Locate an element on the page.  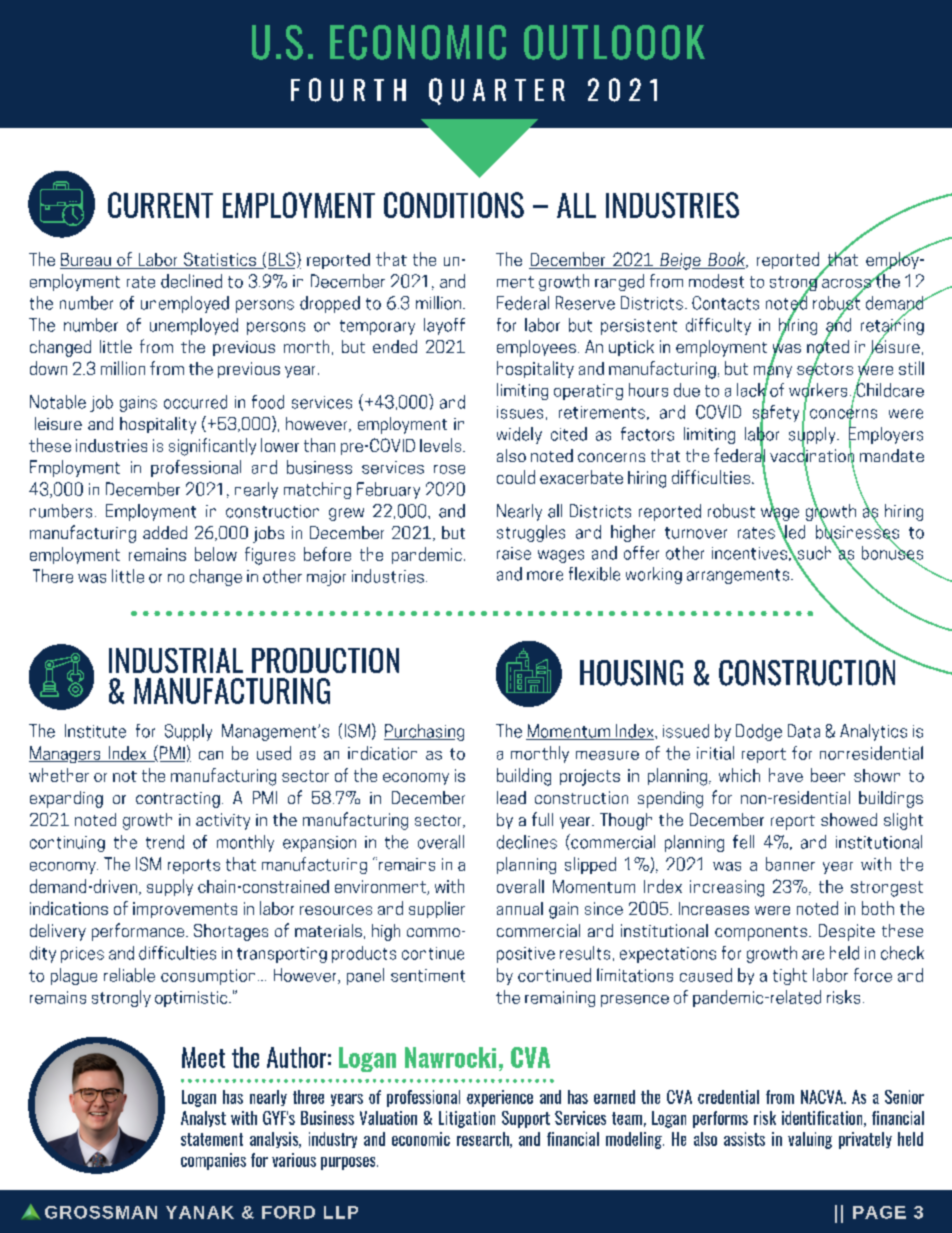
Data is located at coordinates (804, 731).
